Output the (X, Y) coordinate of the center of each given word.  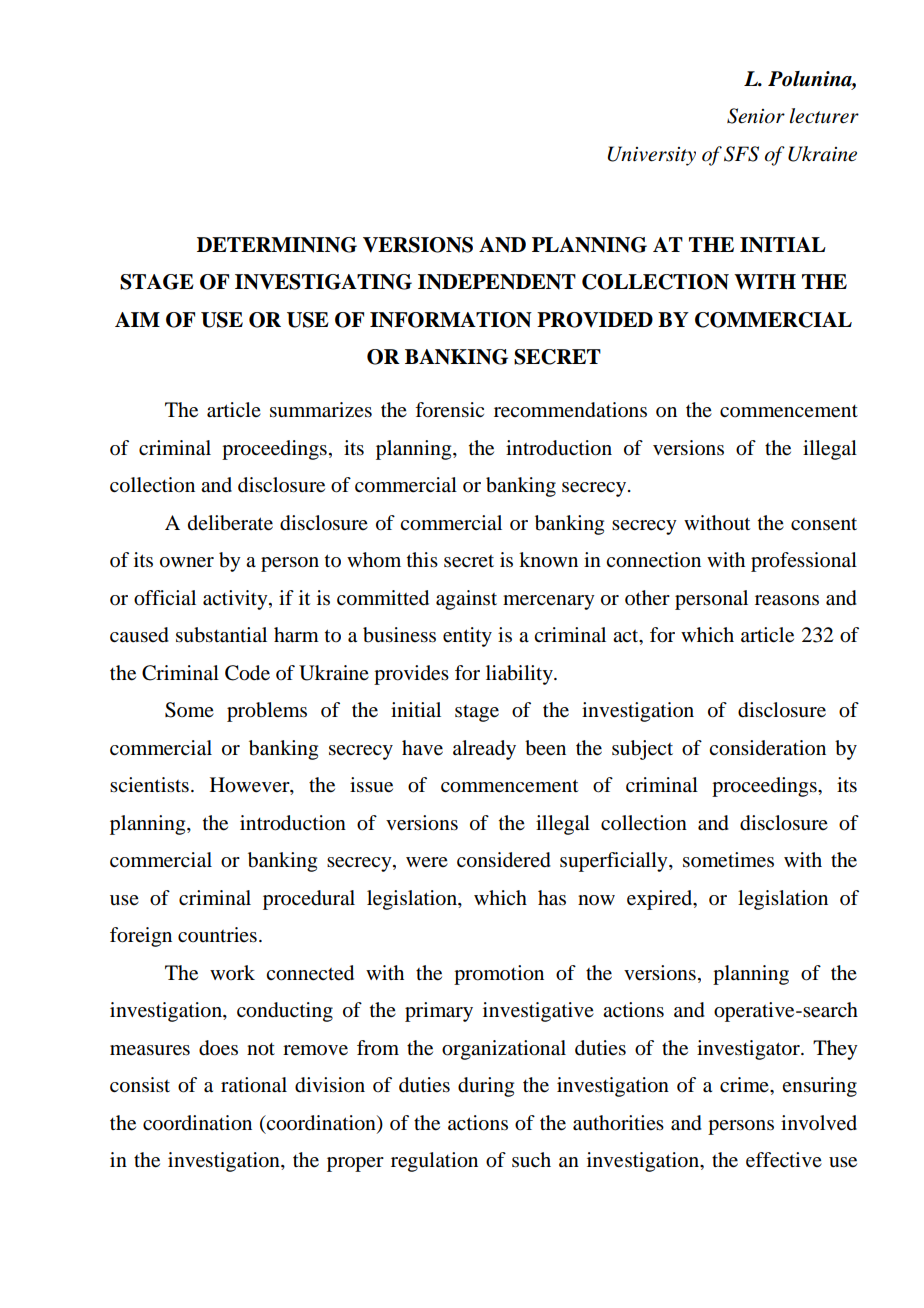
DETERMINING (277, 245)
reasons (787, 600)
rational (254, 1085)
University (651, 156)
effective (784, 1160)
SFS (741, 154)
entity (467, 637)
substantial (221, 635)
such (531, 1159)
